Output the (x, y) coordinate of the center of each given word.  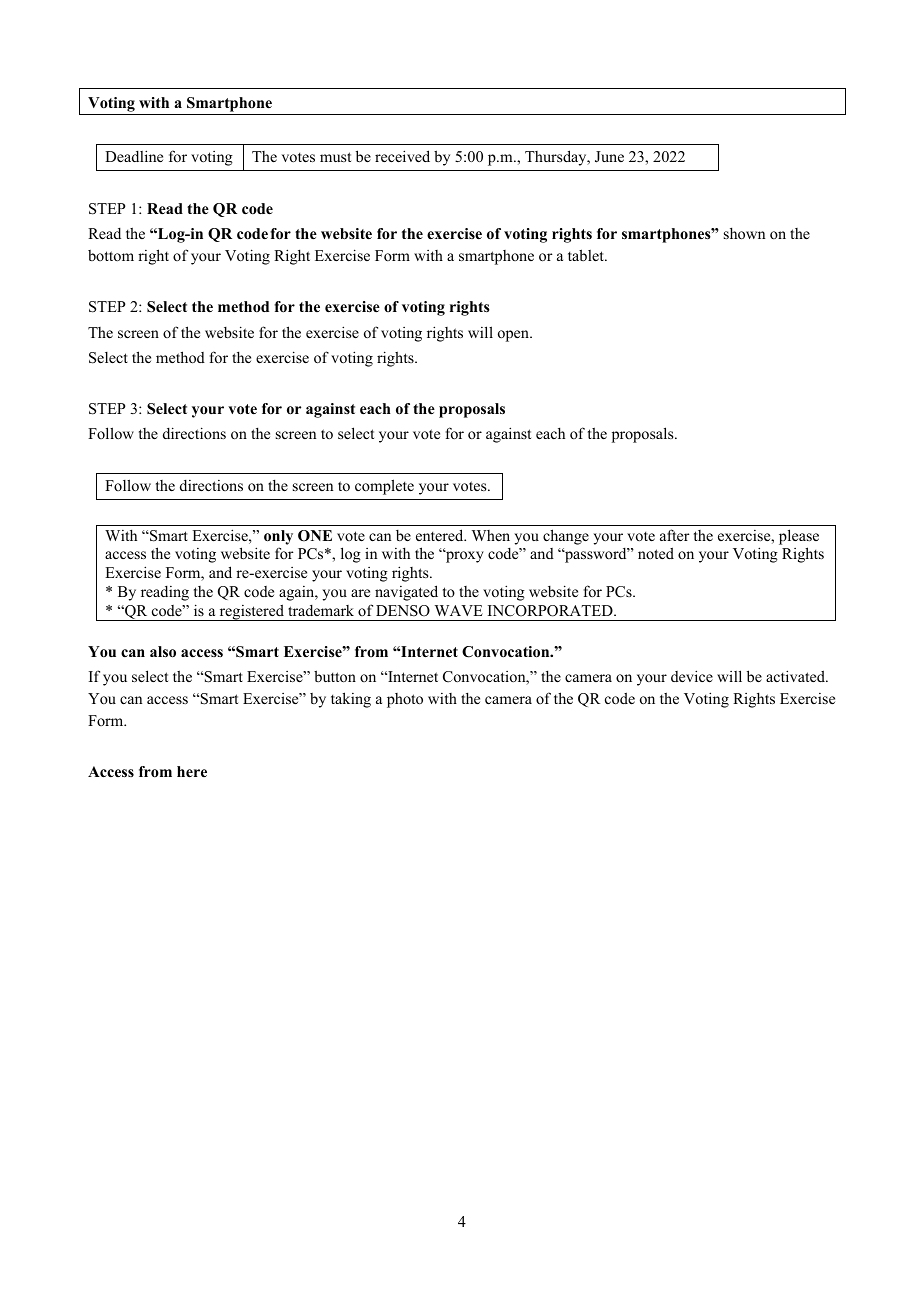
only (278, 537)
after (675, 535)
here (192, 771)
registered (251, 612)
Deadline (134, 156)
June (609, 157)
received (402, 156)
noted (656, 553)
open (514, 336)
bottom (111, 255)
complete (384, 487)
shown (744, 233)
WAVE (459, 610)
